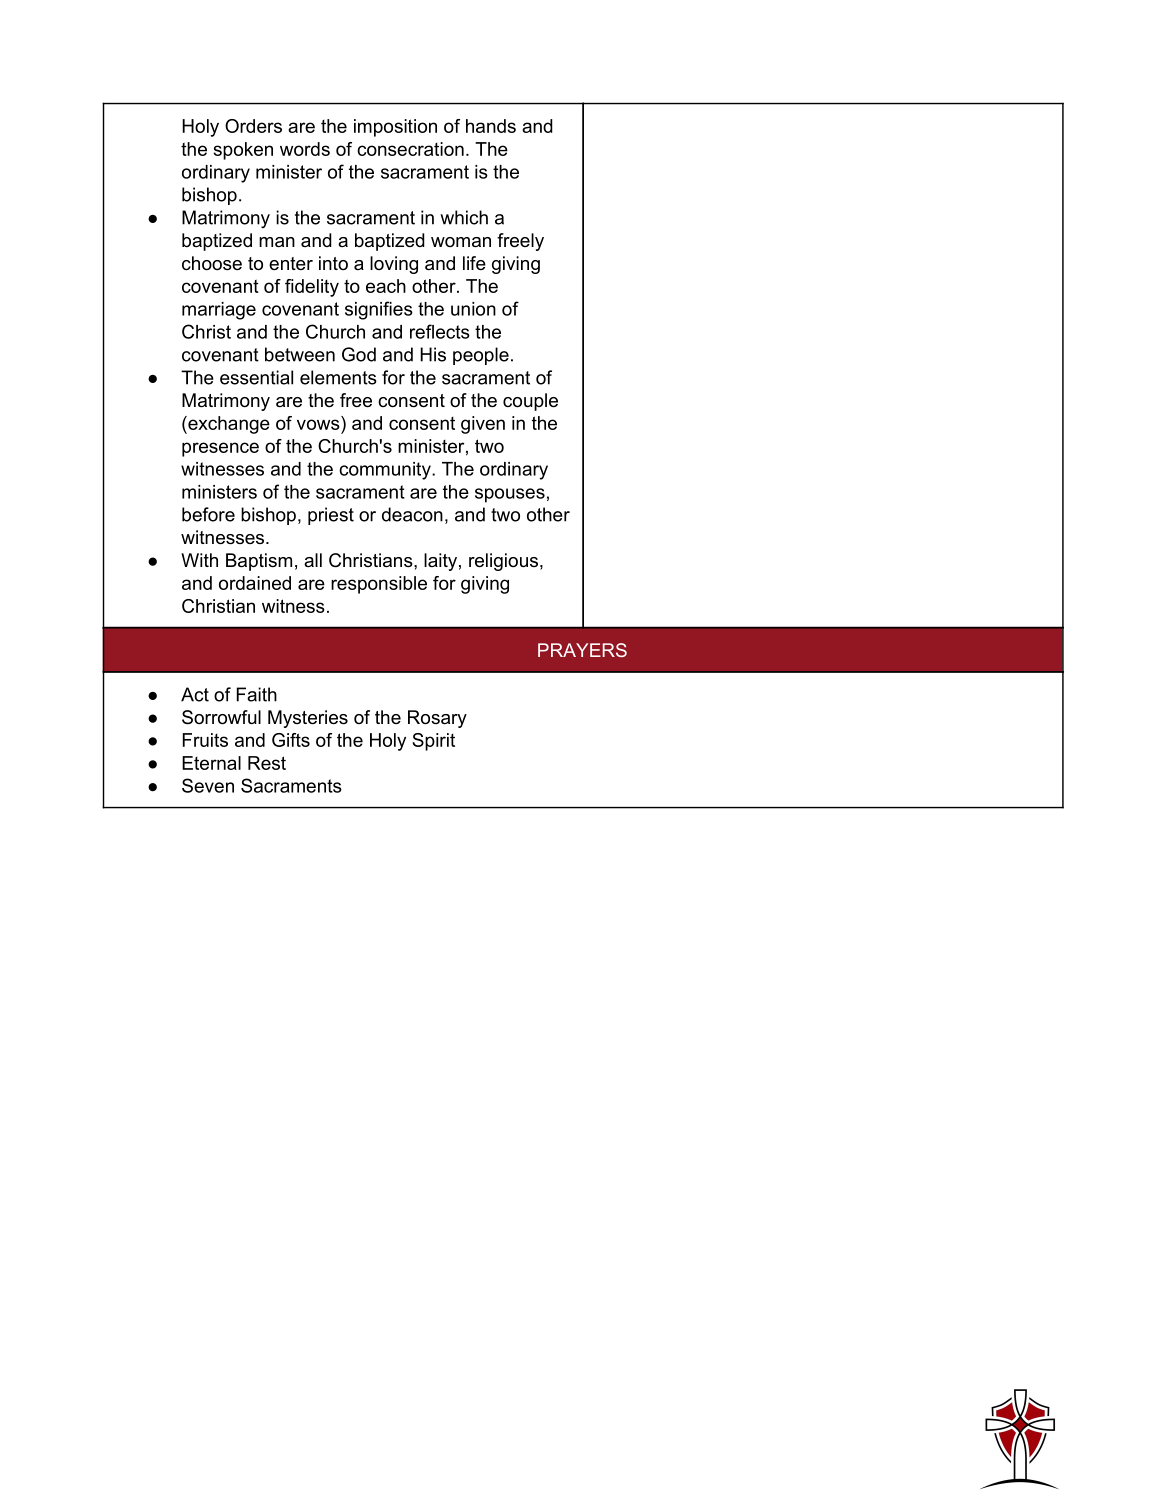  I want to click on community, so click(386, 471).
